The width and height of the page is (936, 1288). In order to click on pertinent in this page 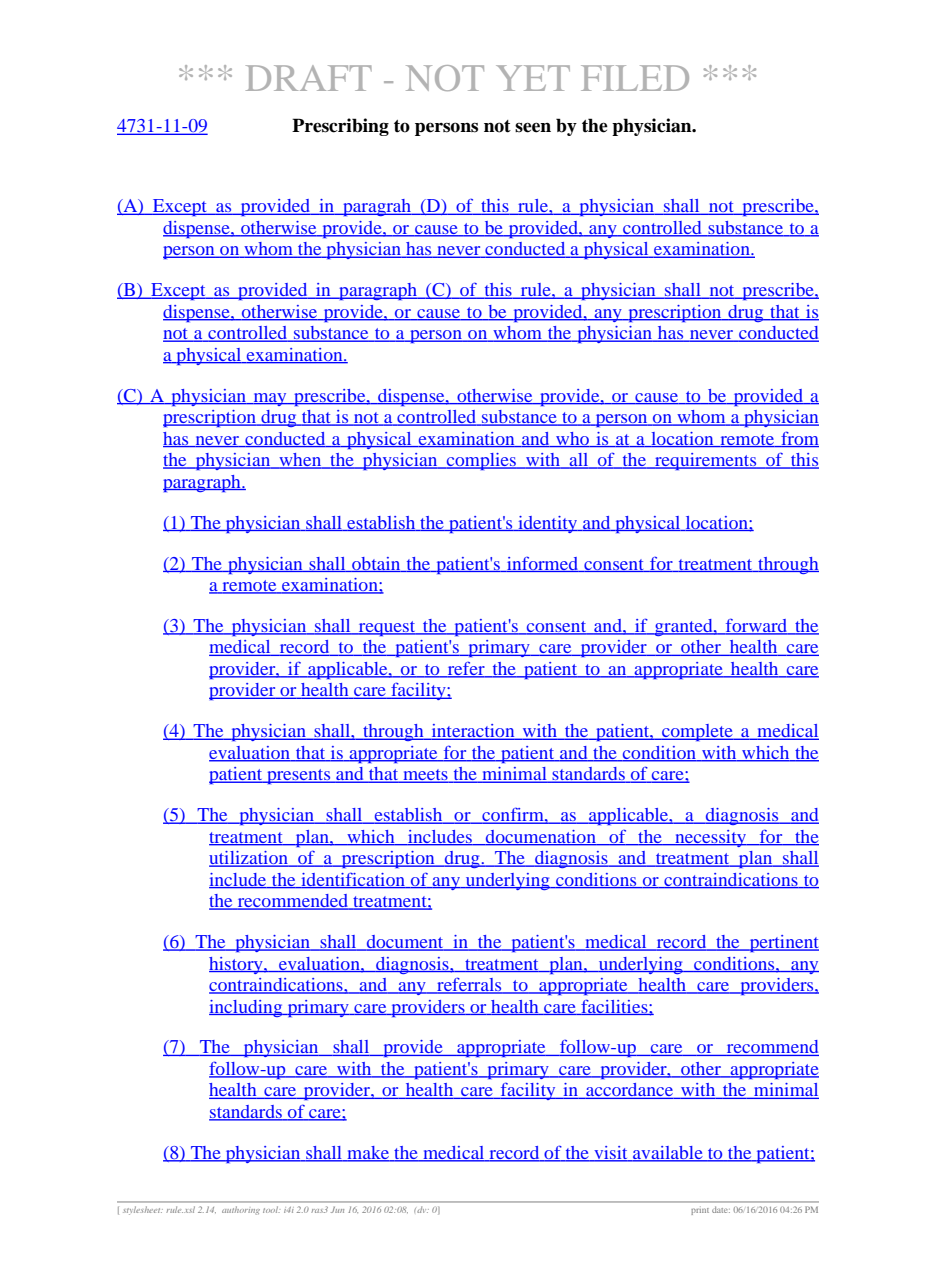, I will do `click(783, 943)`.
